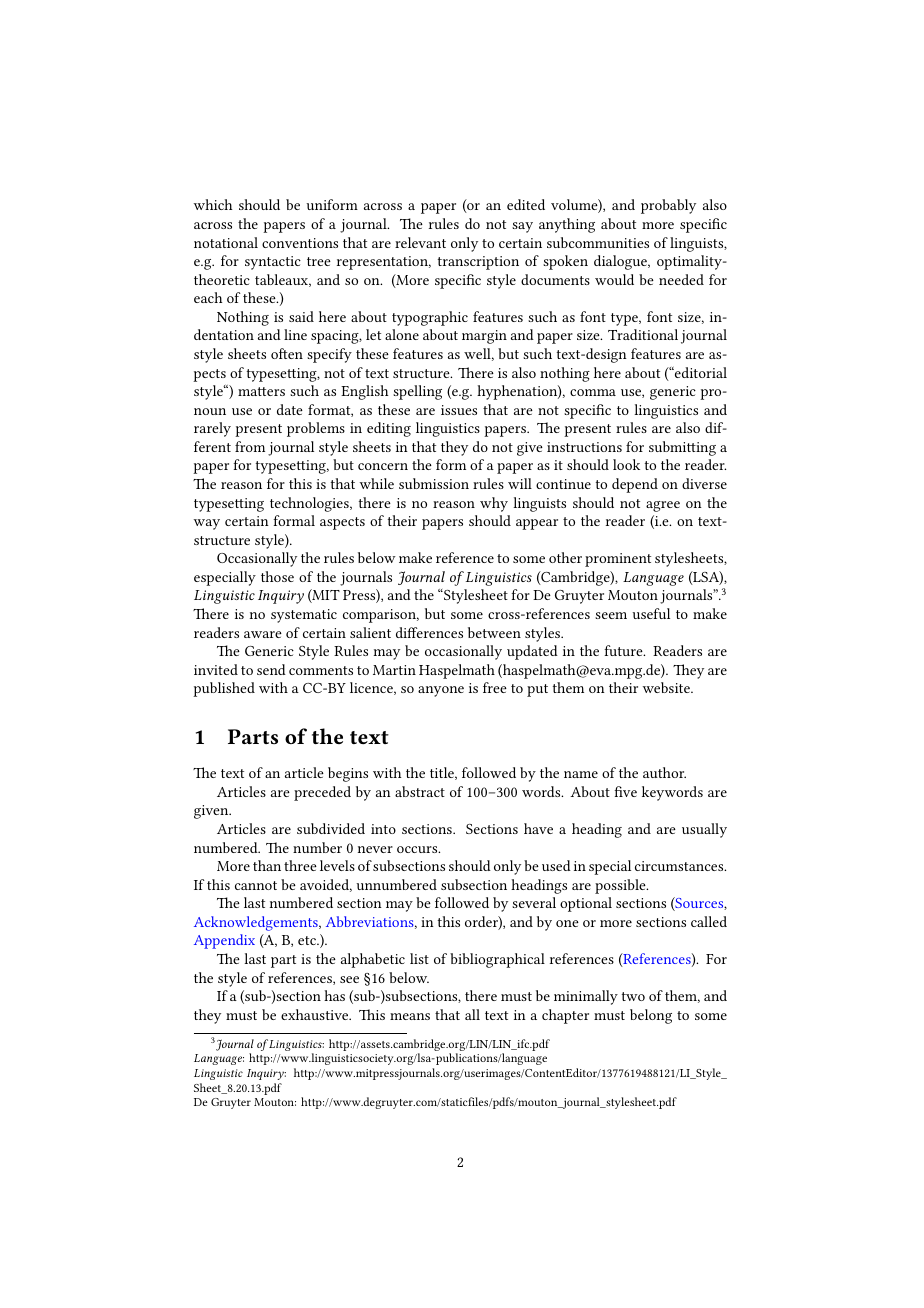  Describe the element at coordinates (224, 689) in the image. I see `published` at that location.
